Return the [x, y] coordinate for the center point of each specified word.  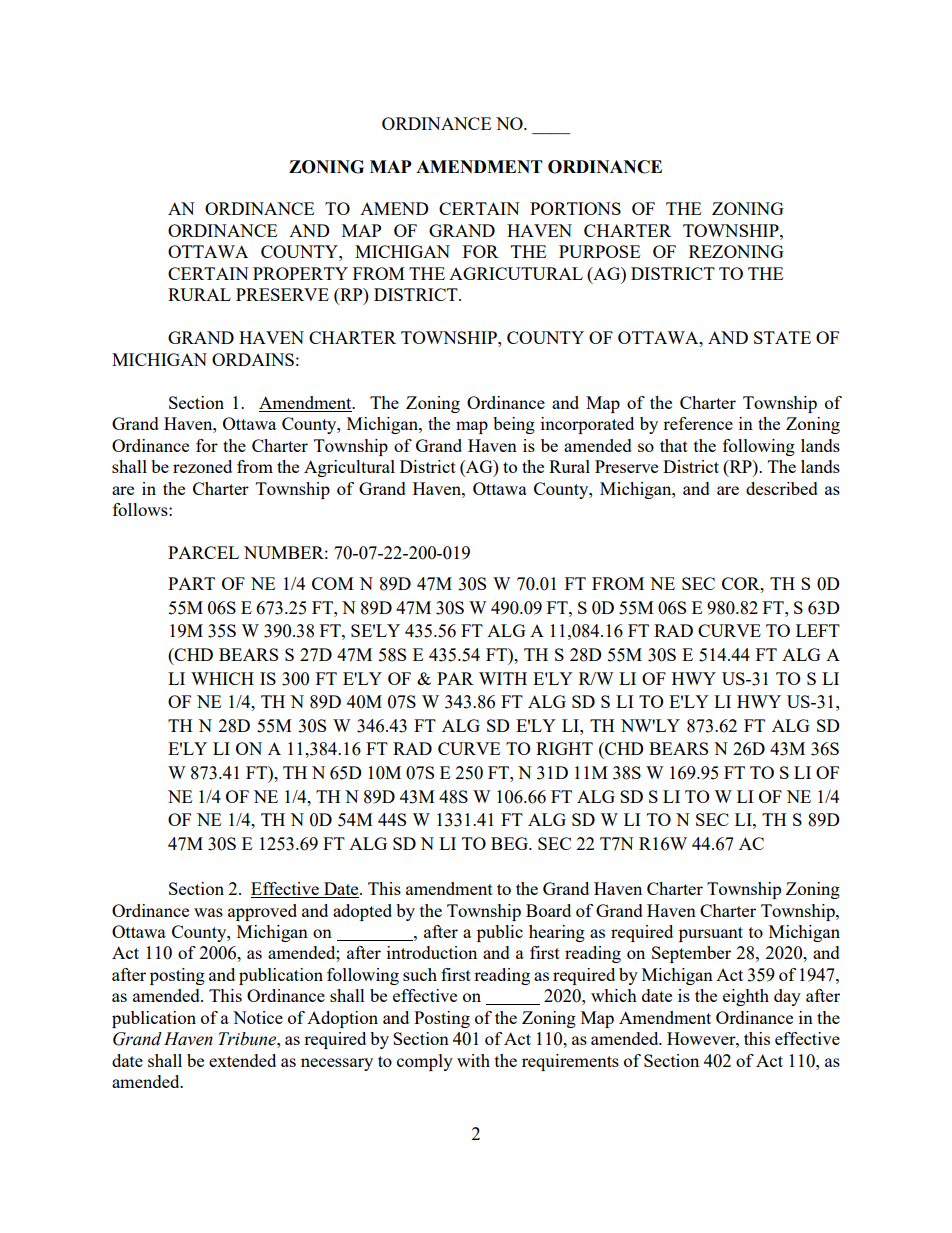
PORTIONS [575, 208]
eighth [746, 997]
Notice [258, 1017]
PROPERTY [300, 273]
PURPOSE [599, 251]
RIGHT [564, 748]
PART [191, 583]
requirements [570, 1062]
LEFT [818, 630]
